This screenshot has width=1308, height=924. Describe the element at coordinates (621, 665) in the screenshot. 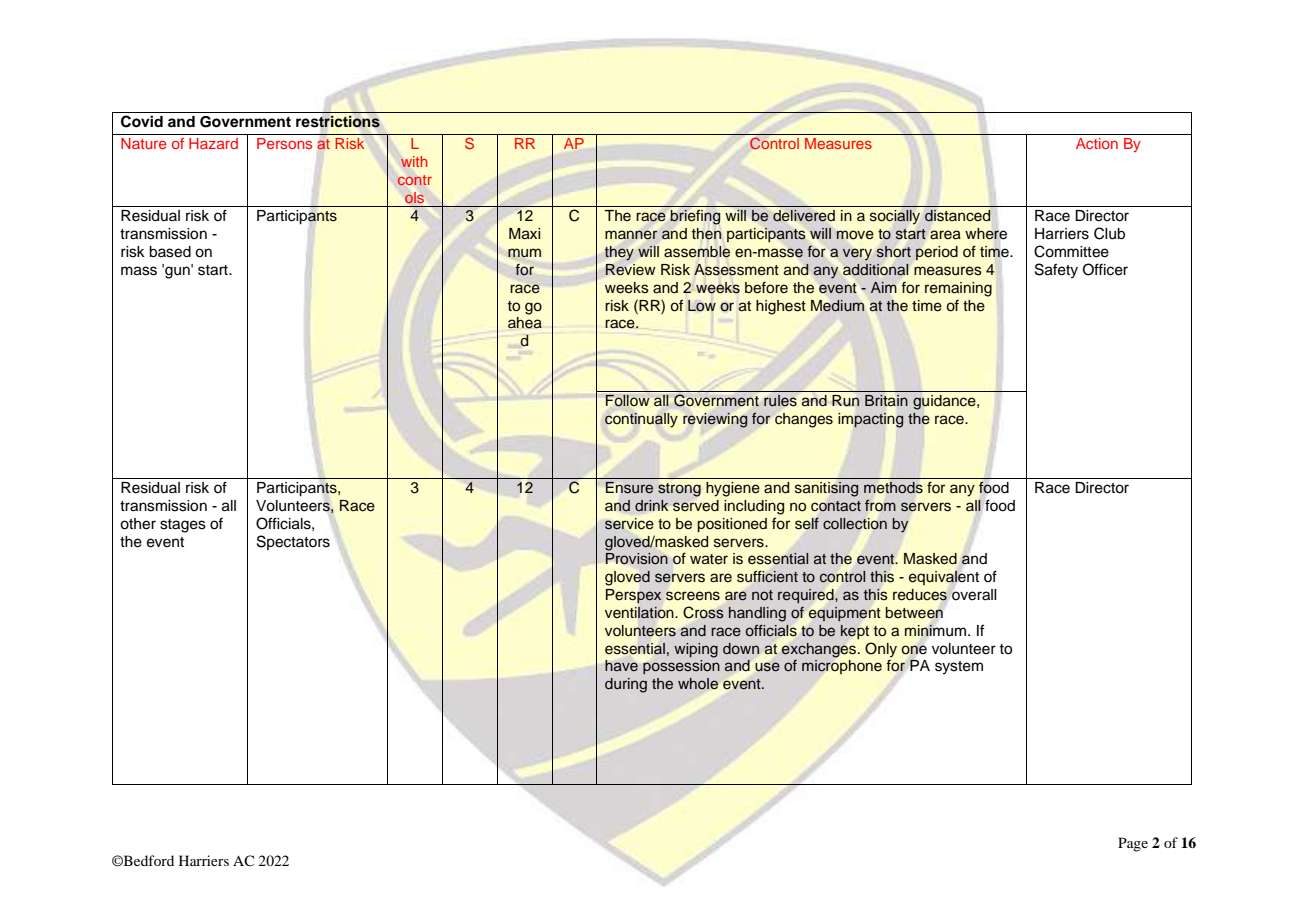

I see `have` at that location.
